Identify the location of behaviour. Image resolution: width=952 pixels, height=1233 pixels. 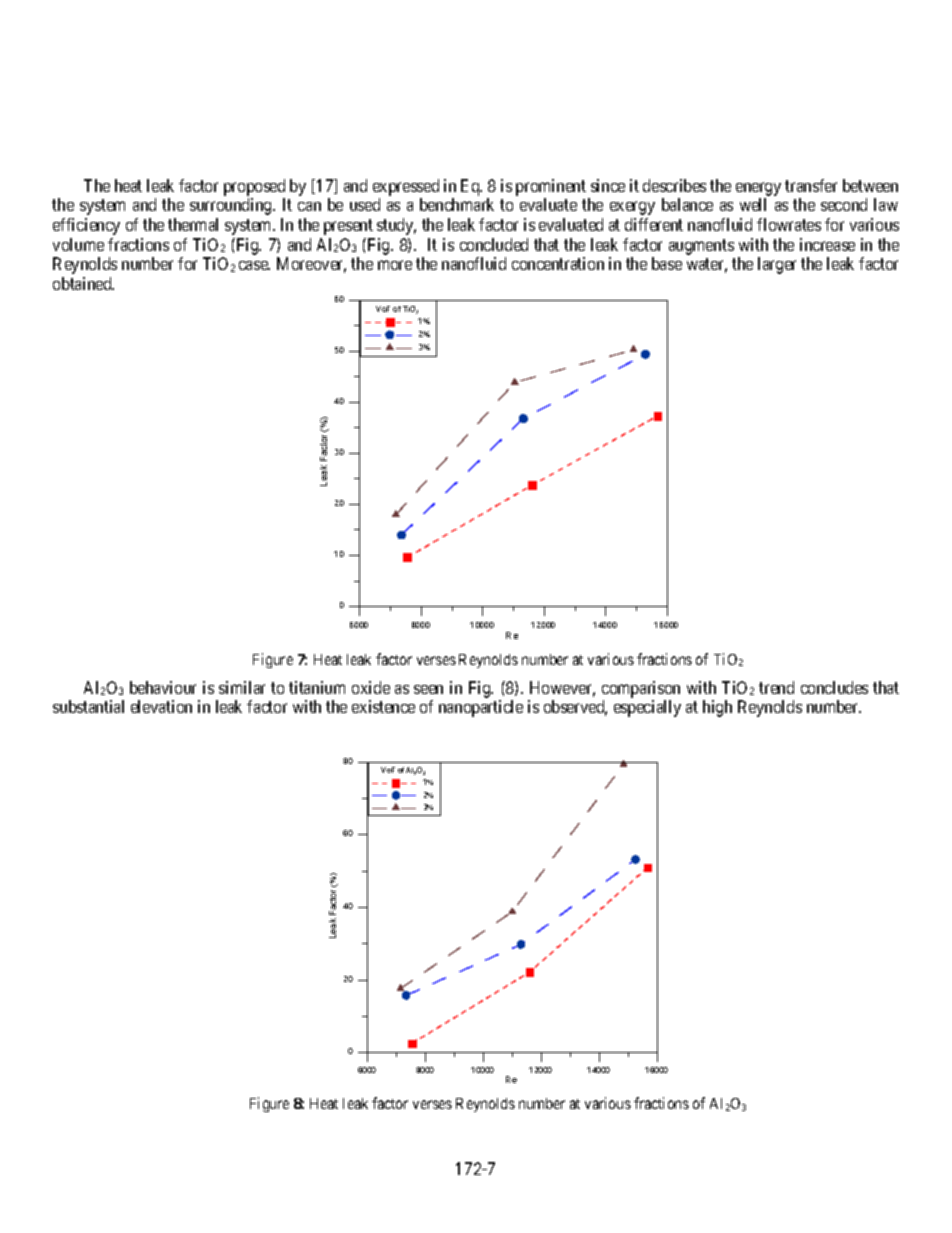
(163, 687).
